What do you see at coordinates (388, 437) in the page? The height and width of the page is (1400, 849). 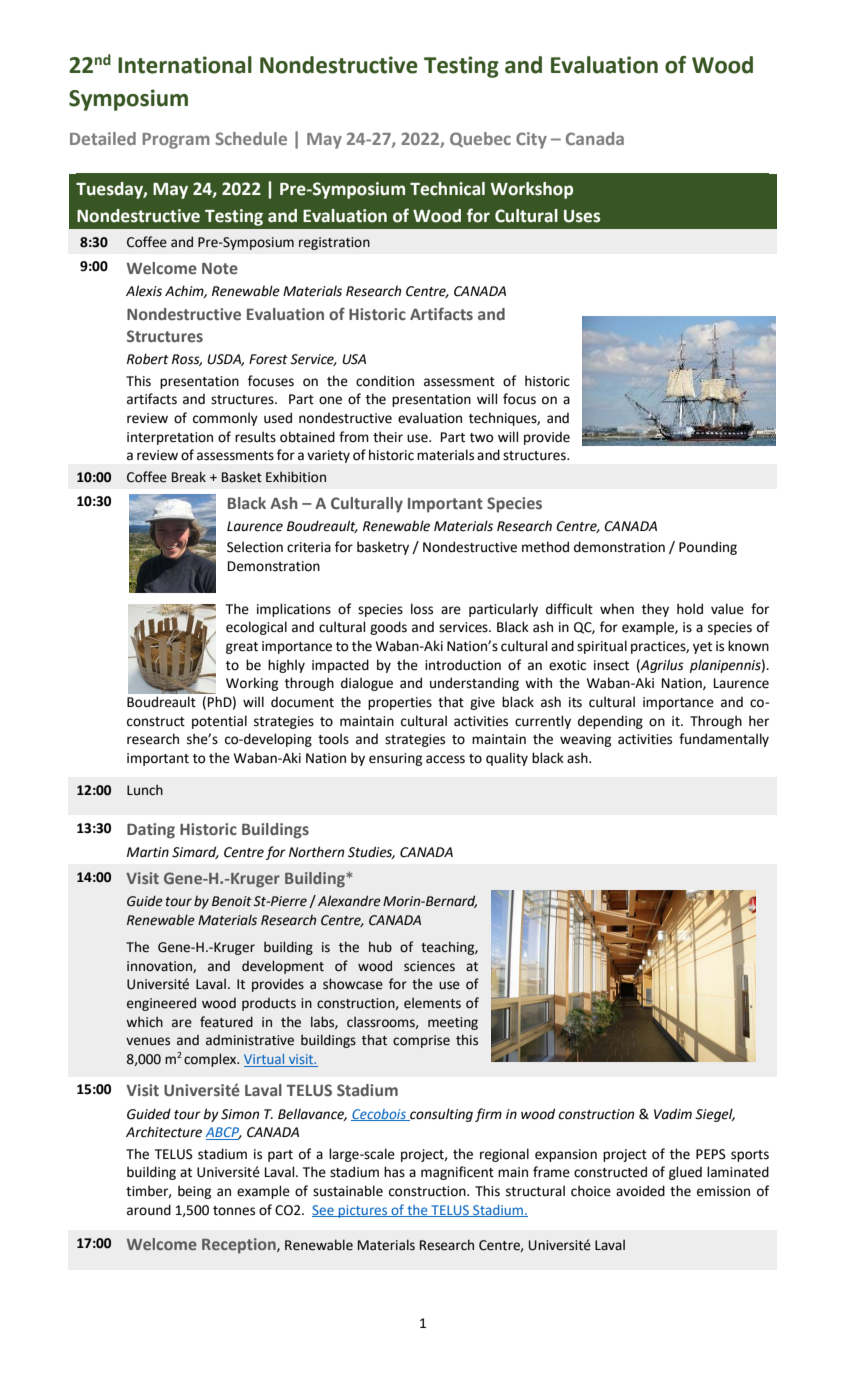 I see `their` at bounding box center [388, 437].
